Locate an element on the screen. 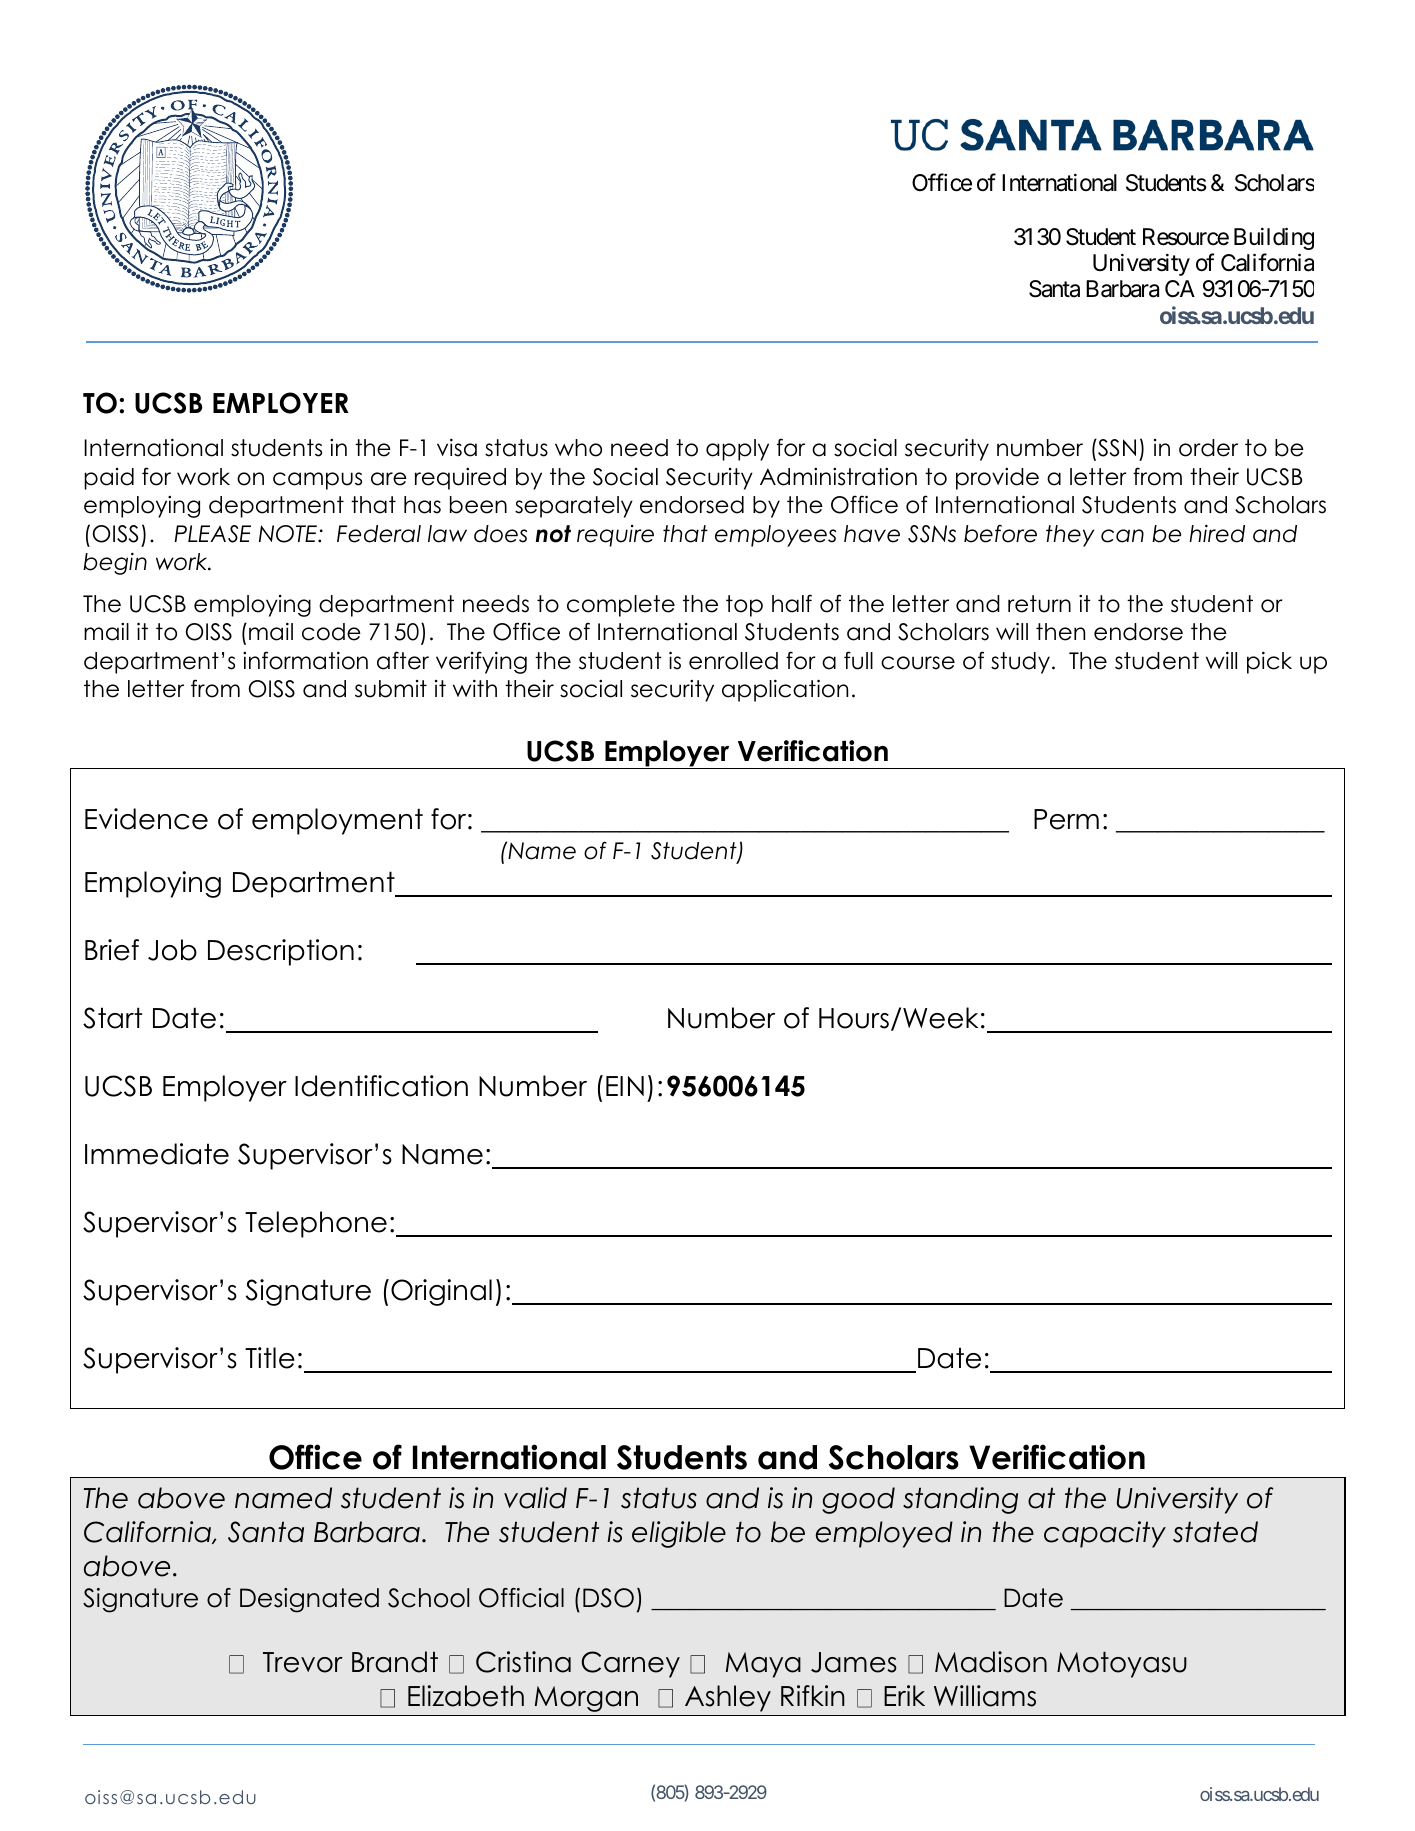 The height and width of the screenshot is (1831, 1415). standing is located at coordinates (960, 1500).
